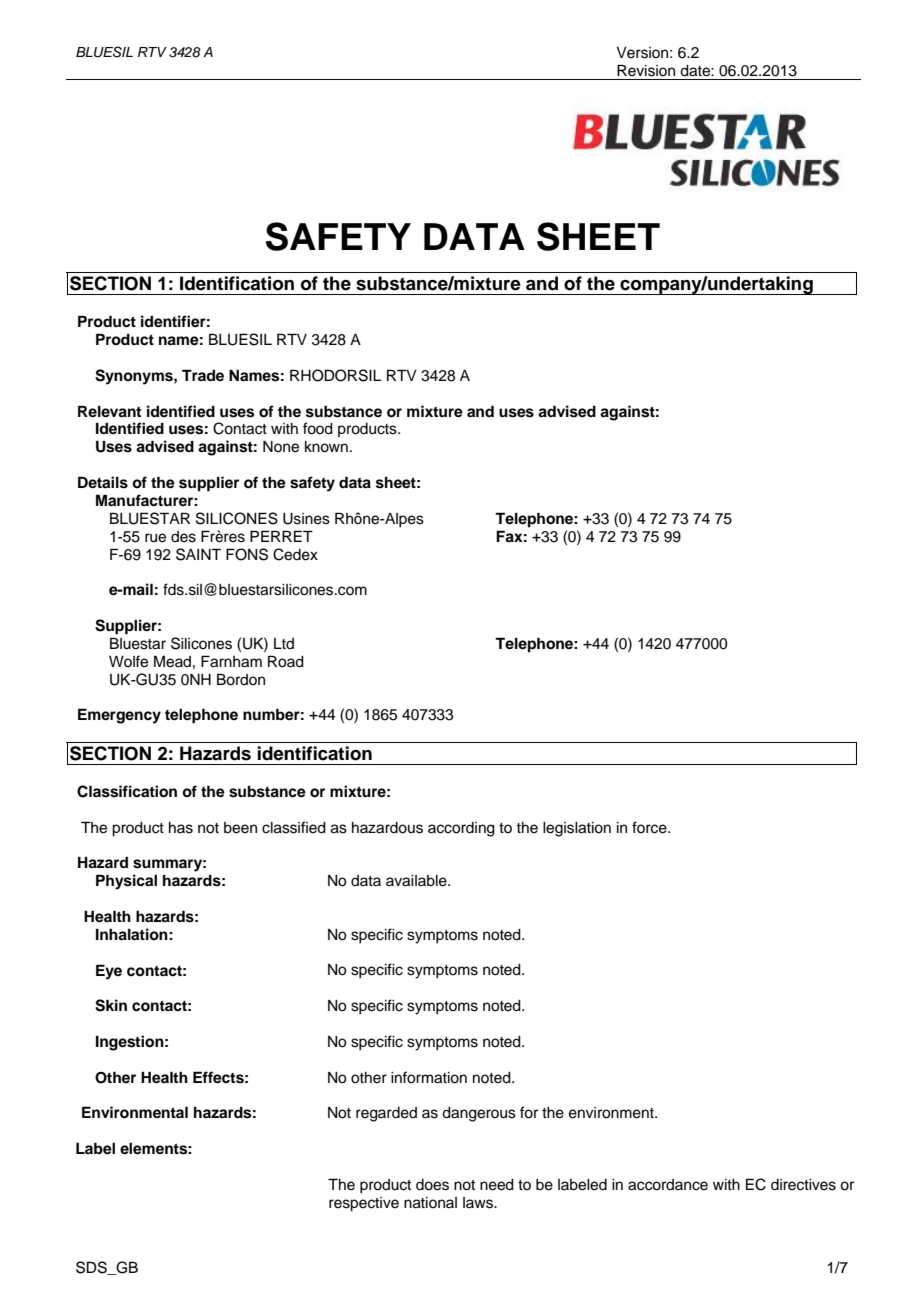 This screenshot has width=924, height=1308. I want to click on food, so click(318, 428).
